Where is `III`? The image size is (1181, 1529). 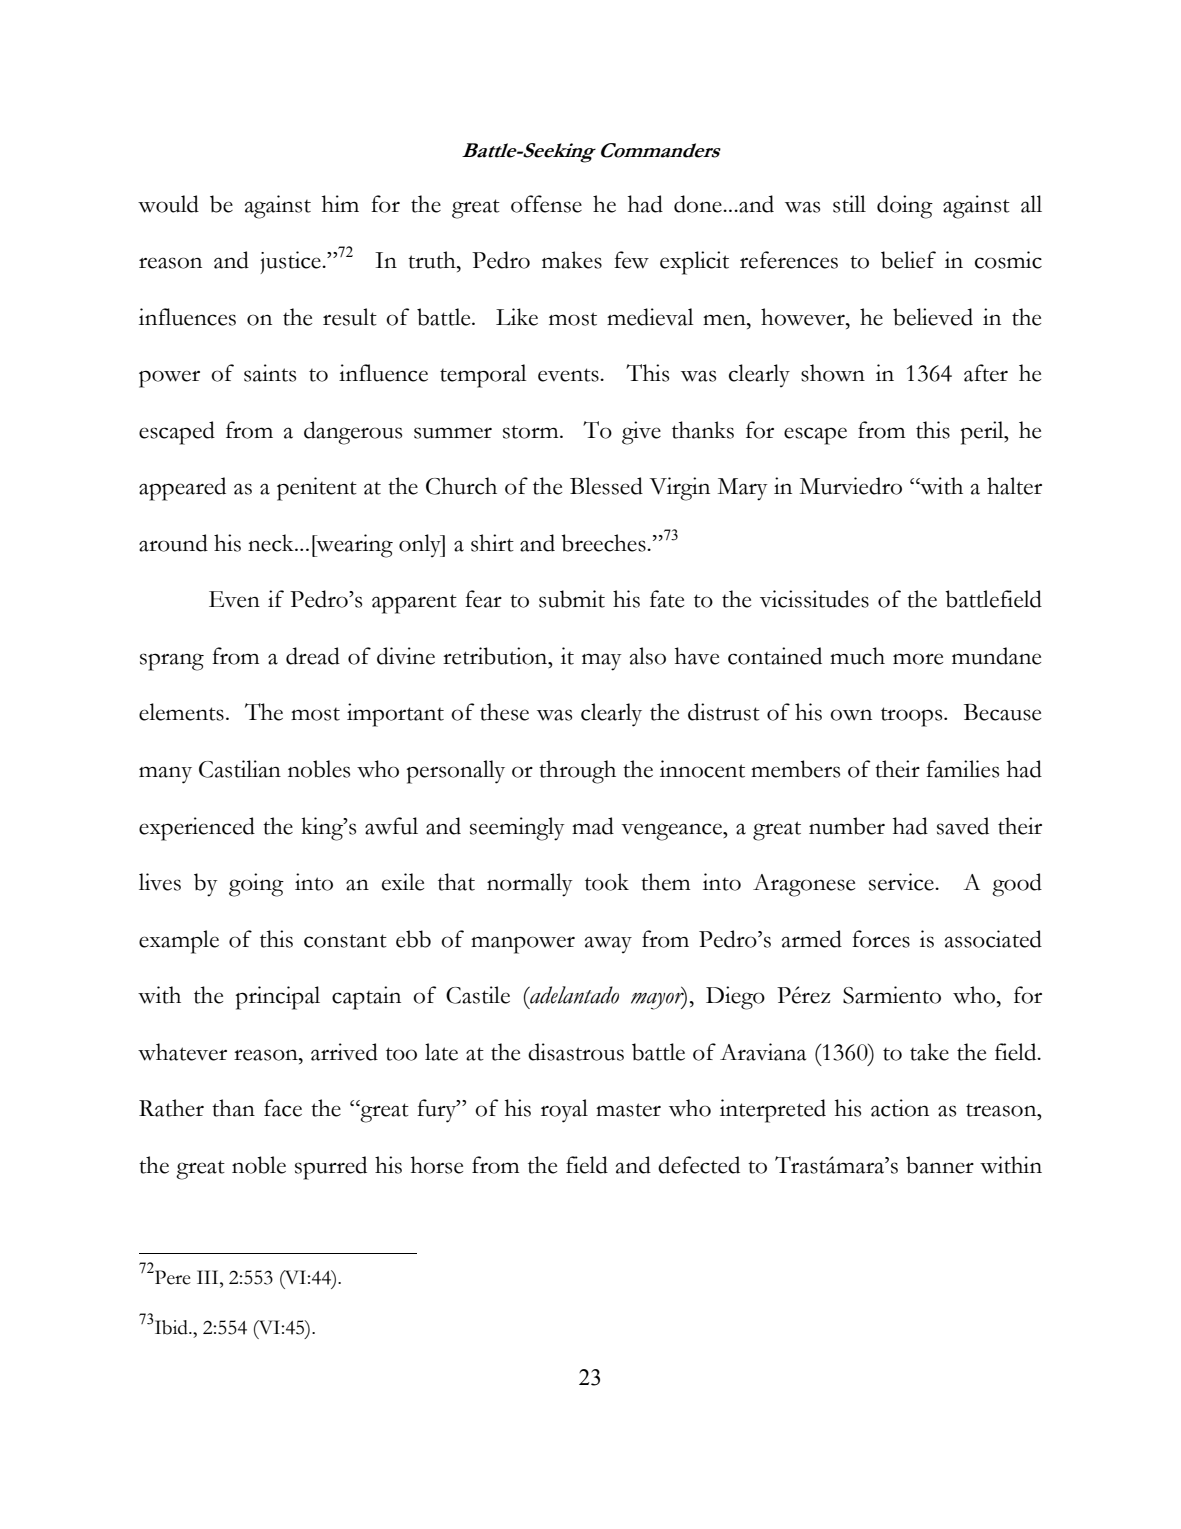
III is located at coordinates (209, 1277).
